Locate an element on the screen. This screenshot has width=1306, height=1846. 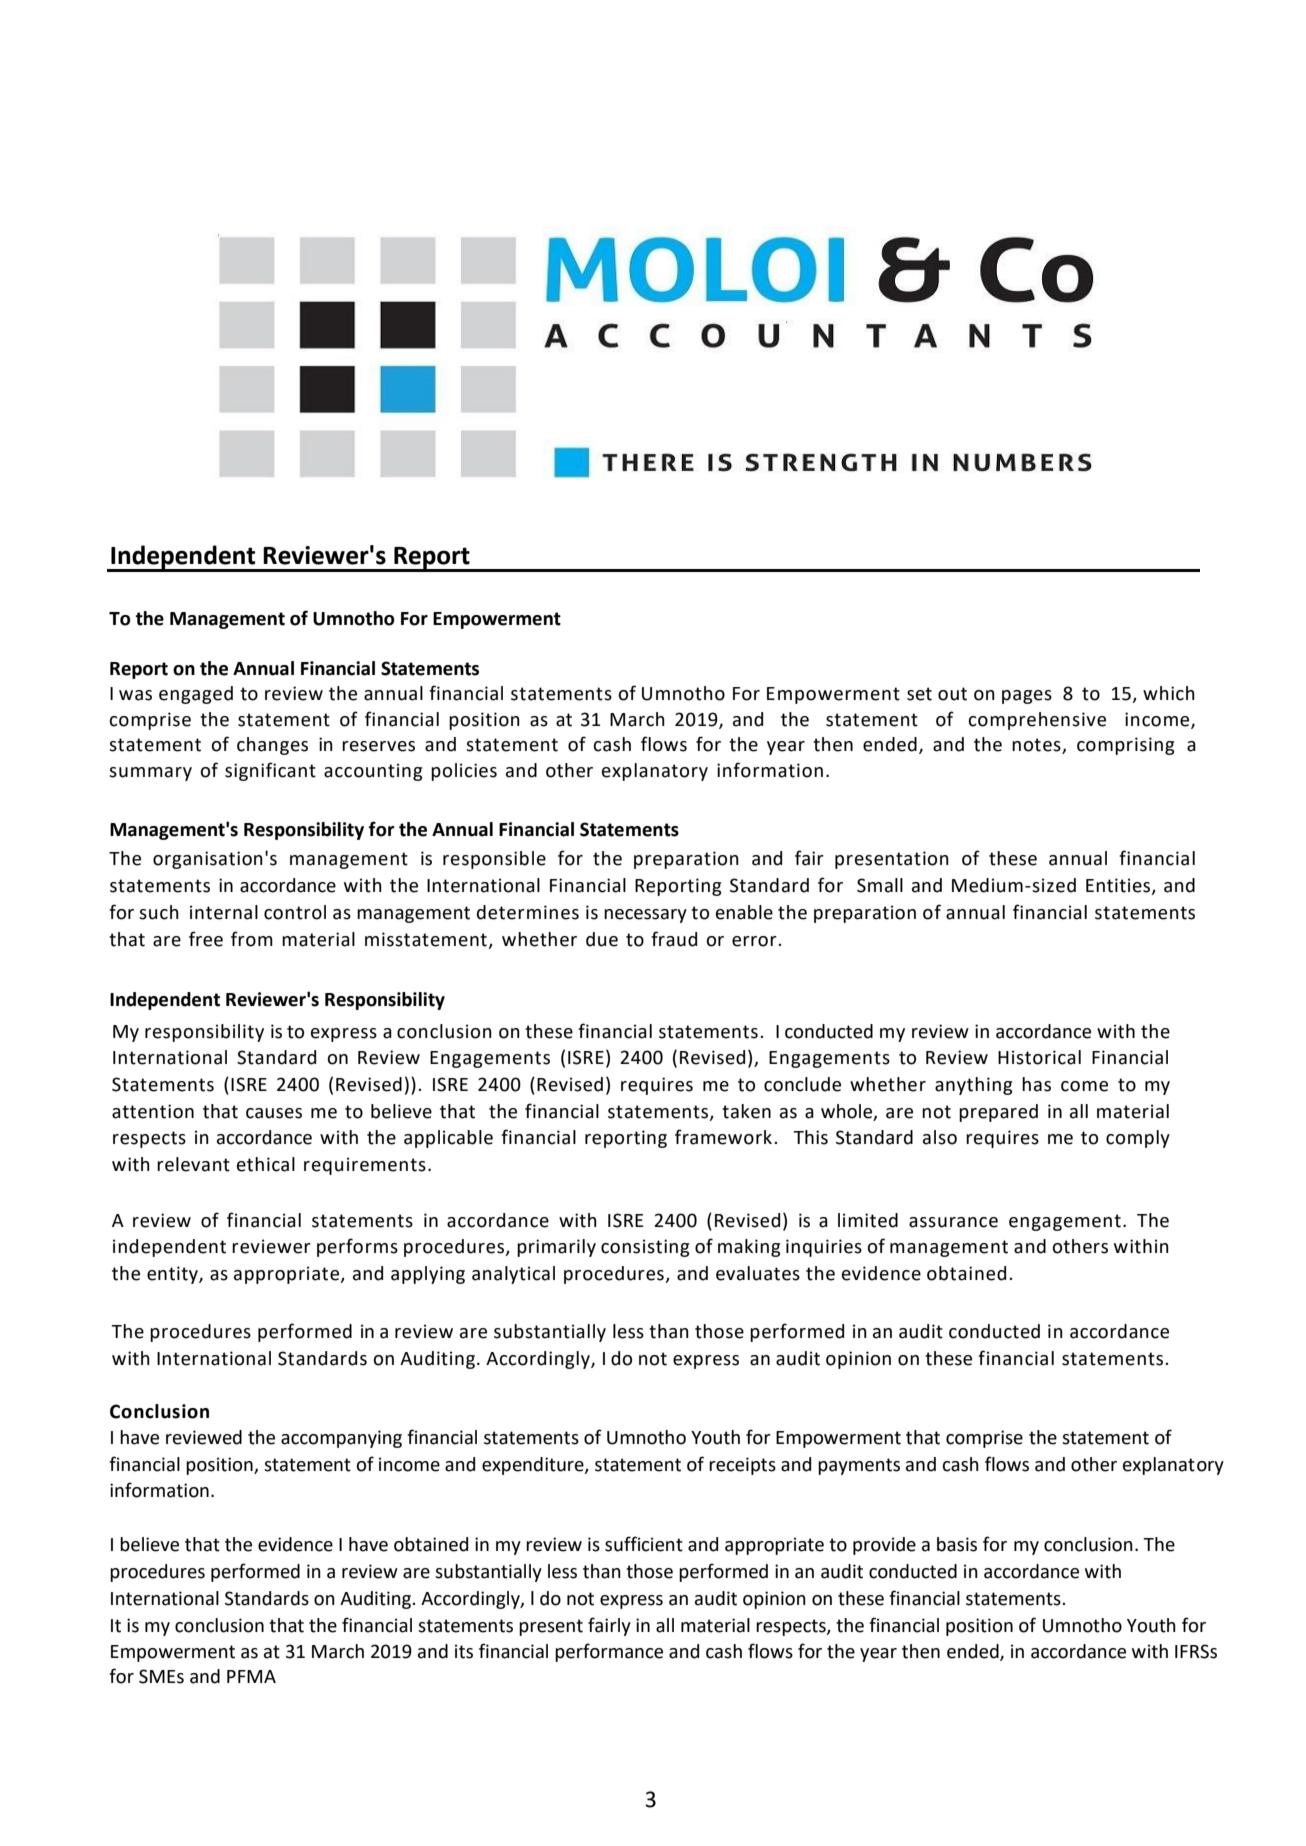
policies is located at coordinates (464, 772).
